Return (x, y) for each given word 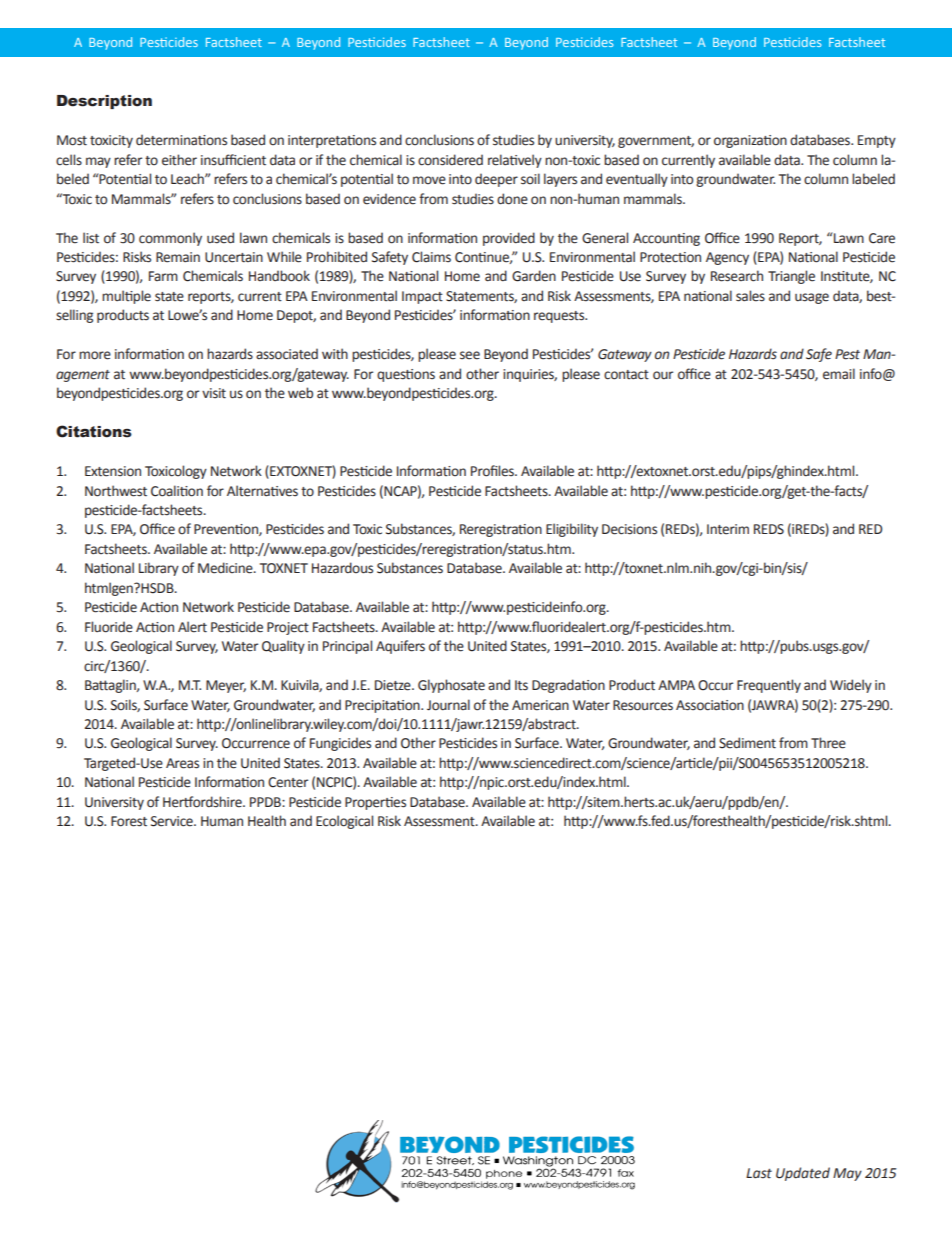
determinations (181, 140)
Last (759, 1173)
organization (750, 141)
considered (450, 160)
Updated (803, 1174)
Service (173, 821)
